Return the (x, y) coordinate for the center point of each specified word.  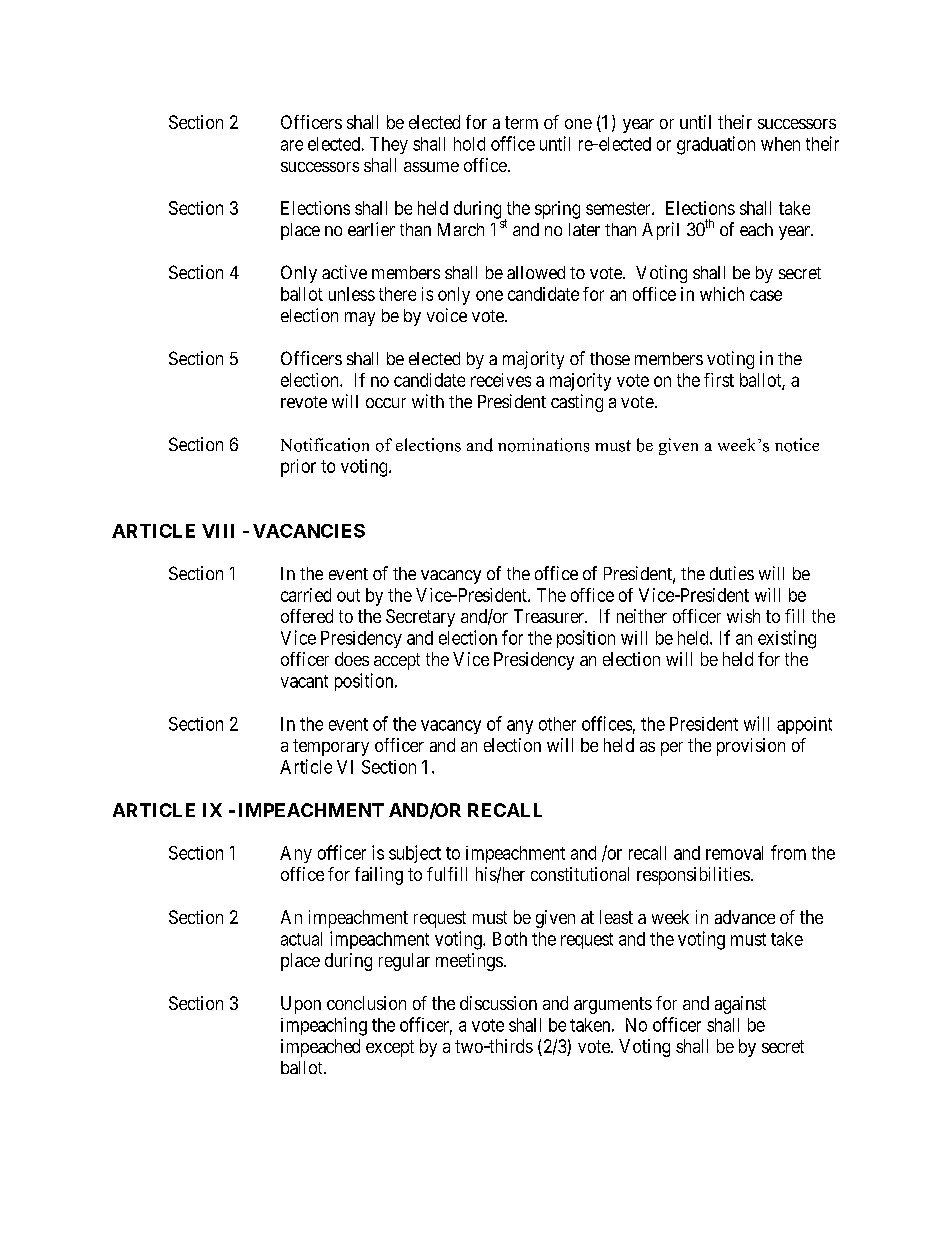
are (292, 145)
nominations (543, 445)
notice (797, 445)
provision (751, 747)
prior (298, 468)
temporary (331, 747)
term (521, 122)
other (557, 724)
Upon (301, 1005)
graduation (716, 145)
